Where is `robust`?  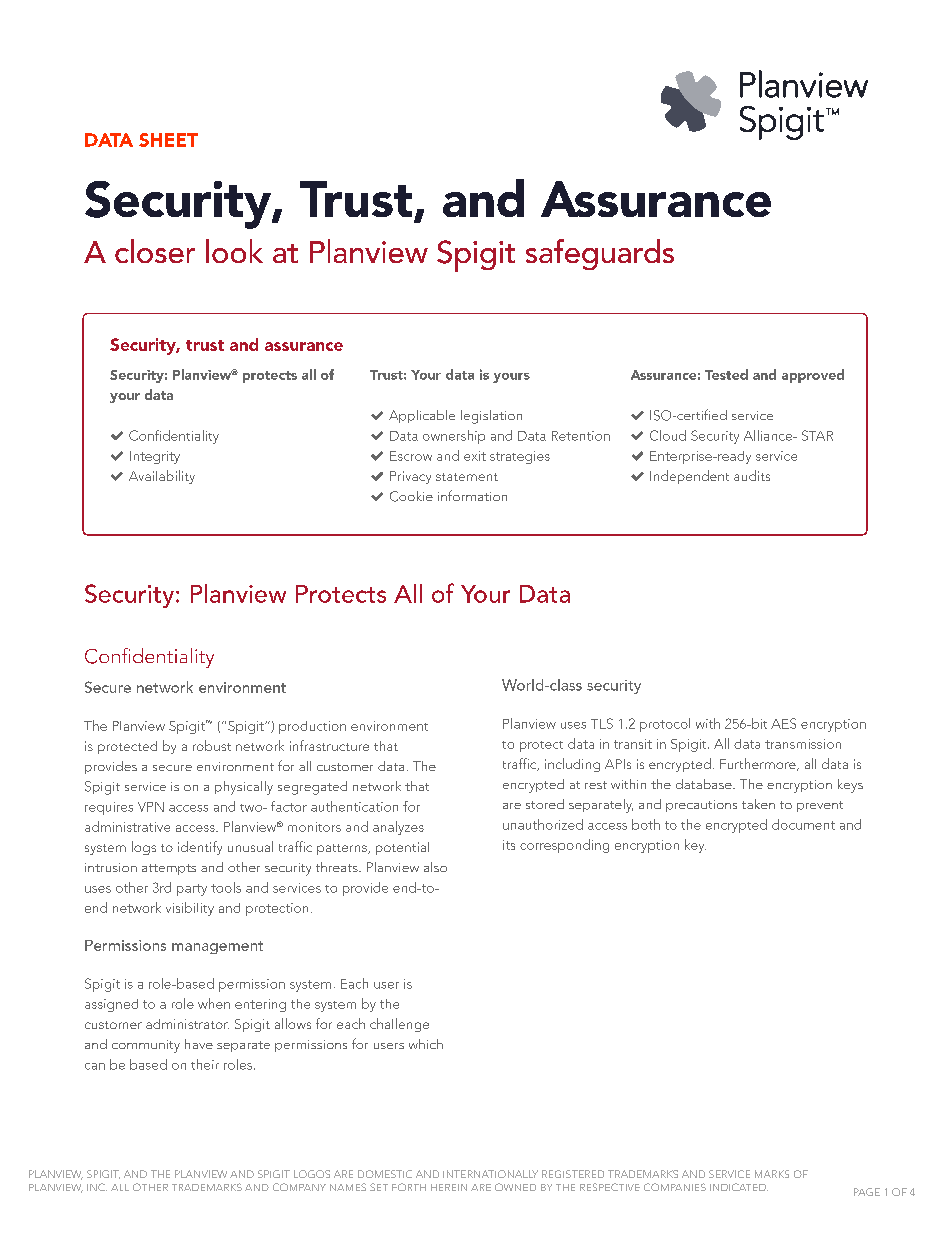
robust is located at coordinates (212, 745).
